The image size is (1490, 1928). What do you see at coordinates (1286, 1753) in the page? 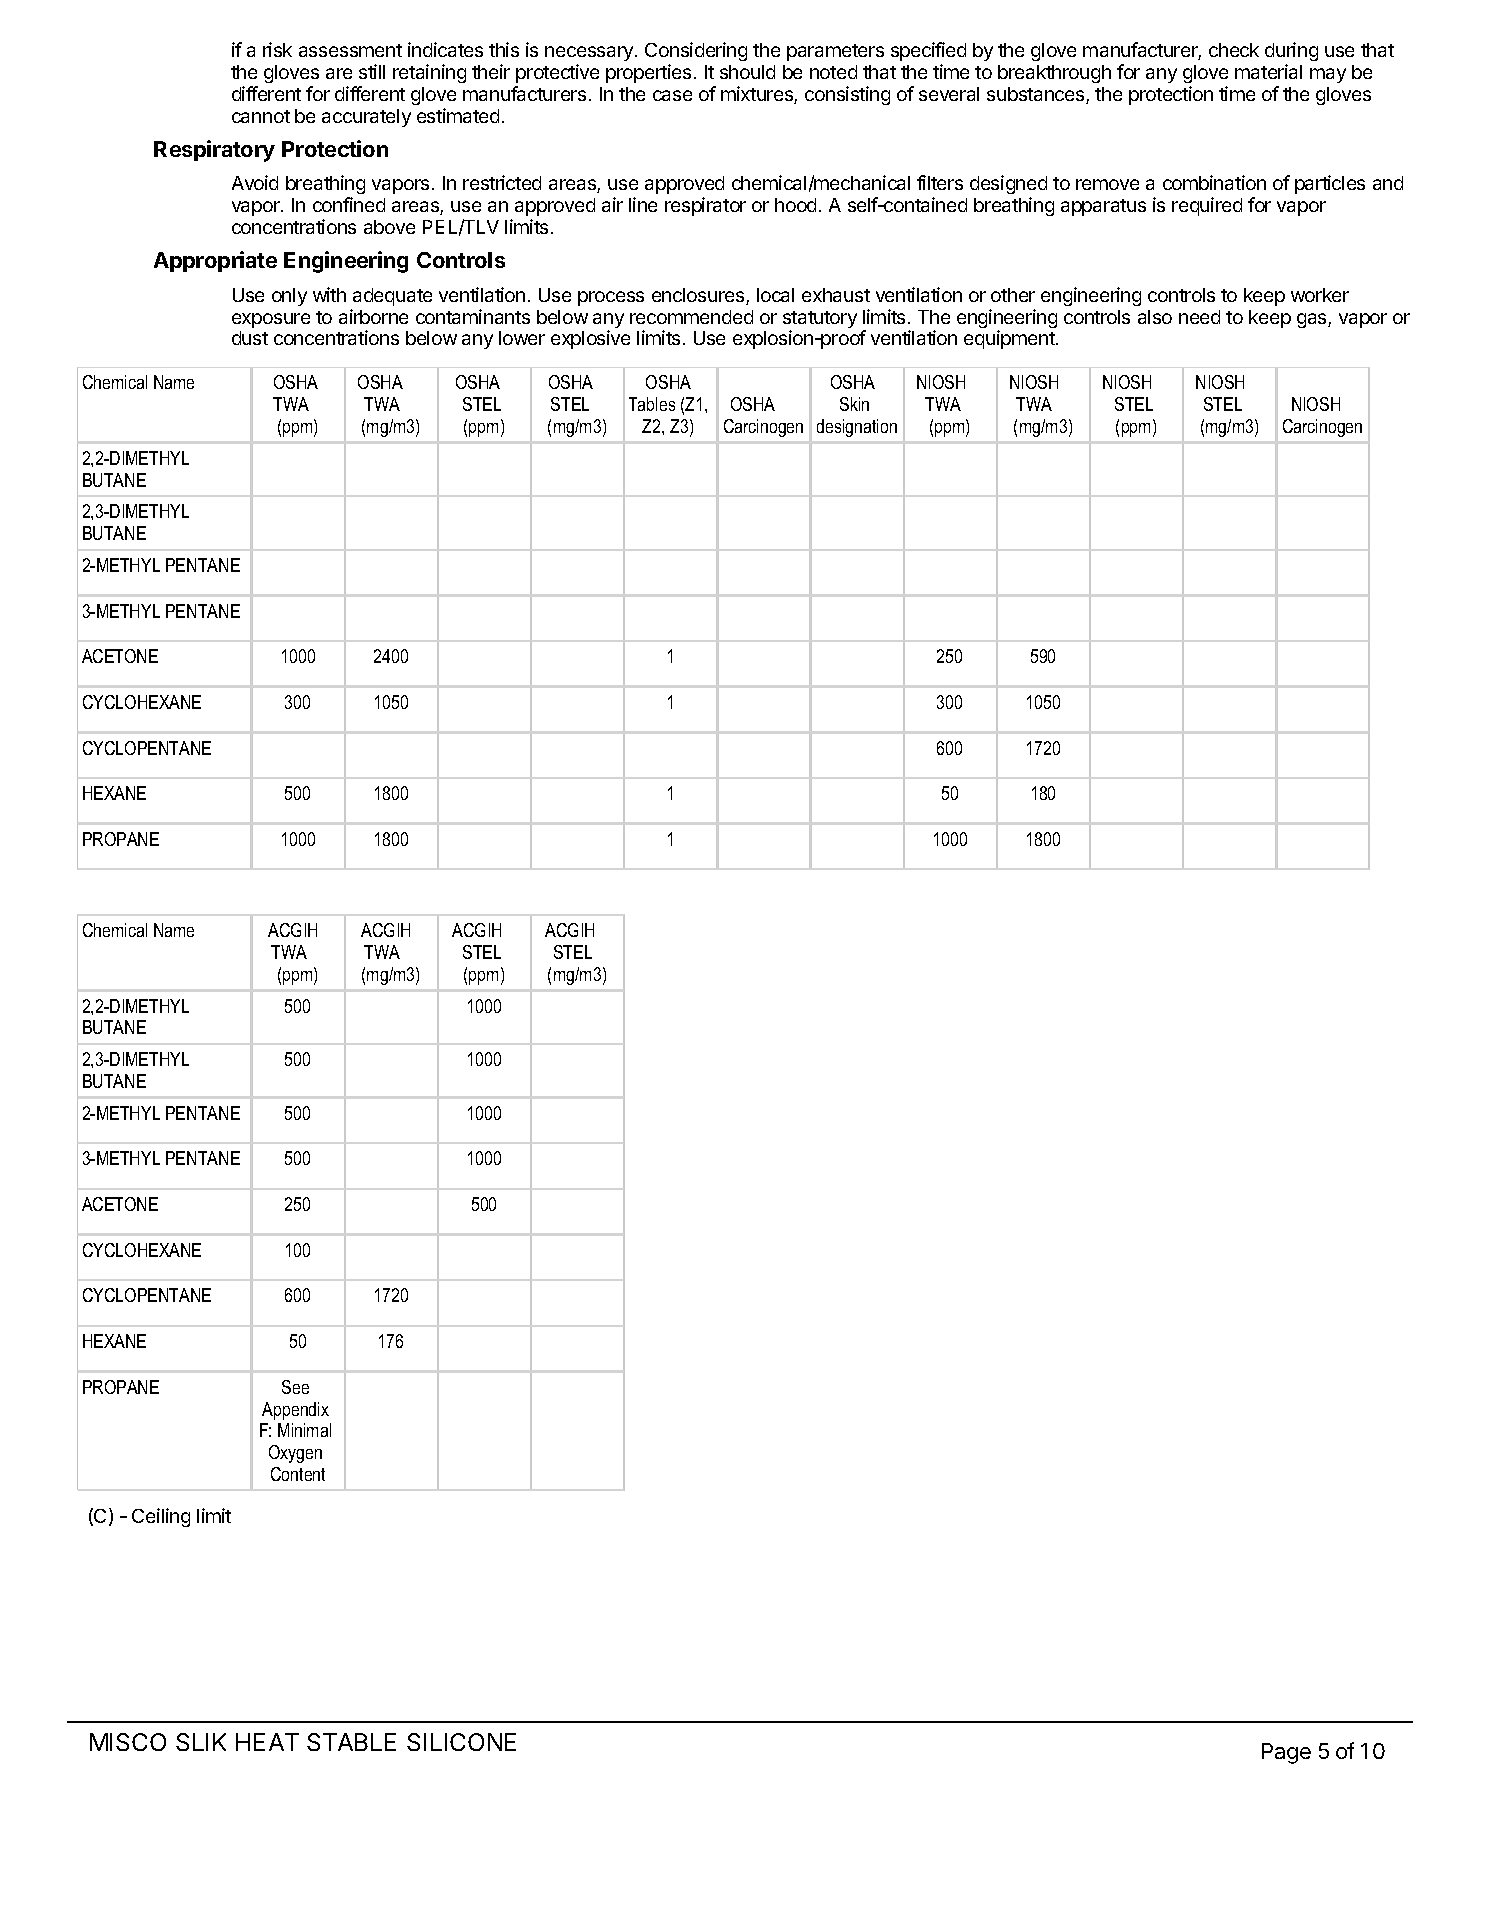
I see `Page` at bounding box center [1286, 1753].
